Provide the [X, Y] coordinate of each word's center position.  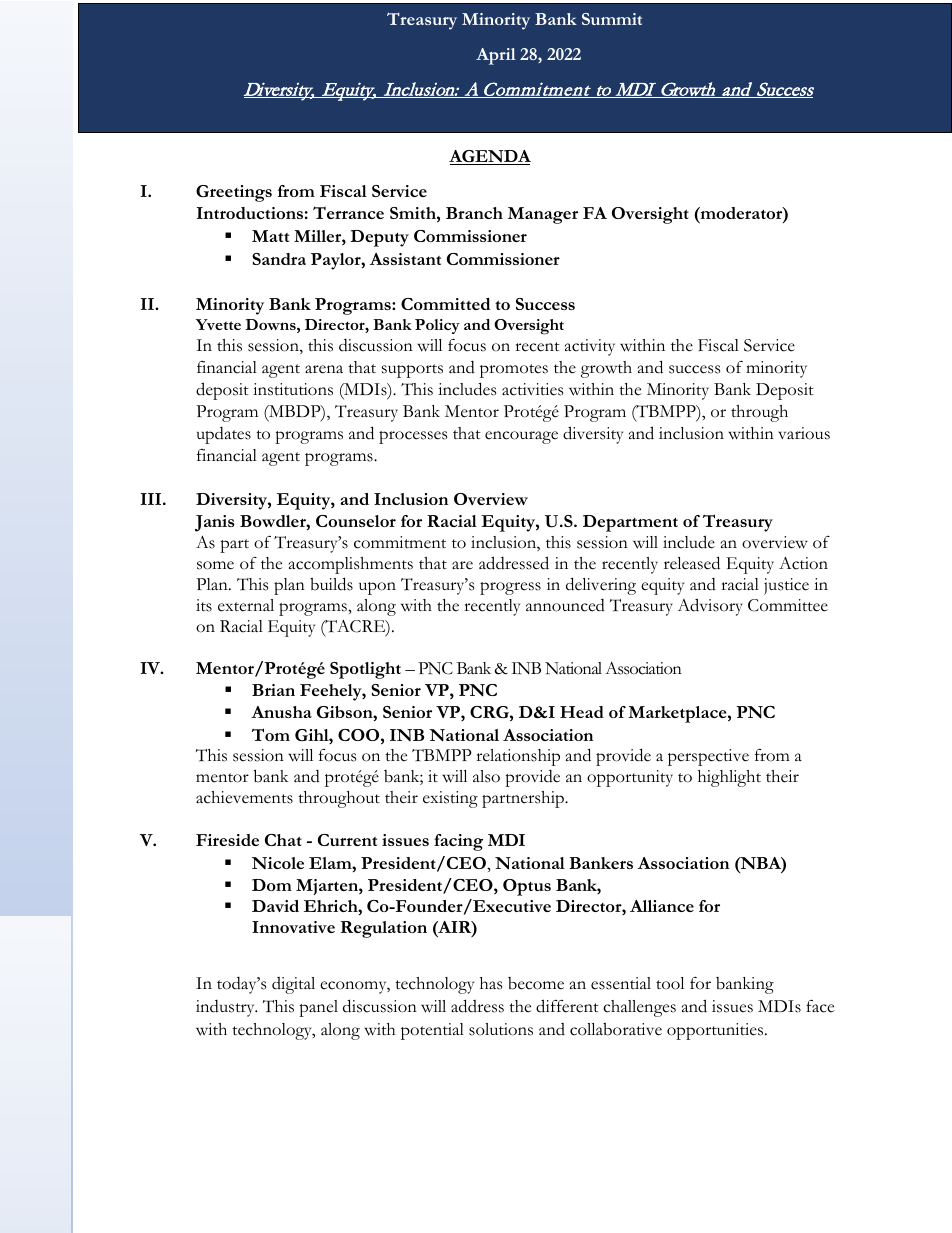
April [496, 56]
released [692, 563]
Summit [612, 19]
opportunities [716, 1031]
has [491, 983]
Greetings [234, 193]
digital [293, 985]
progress [510, 588]
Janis [215, 523]
